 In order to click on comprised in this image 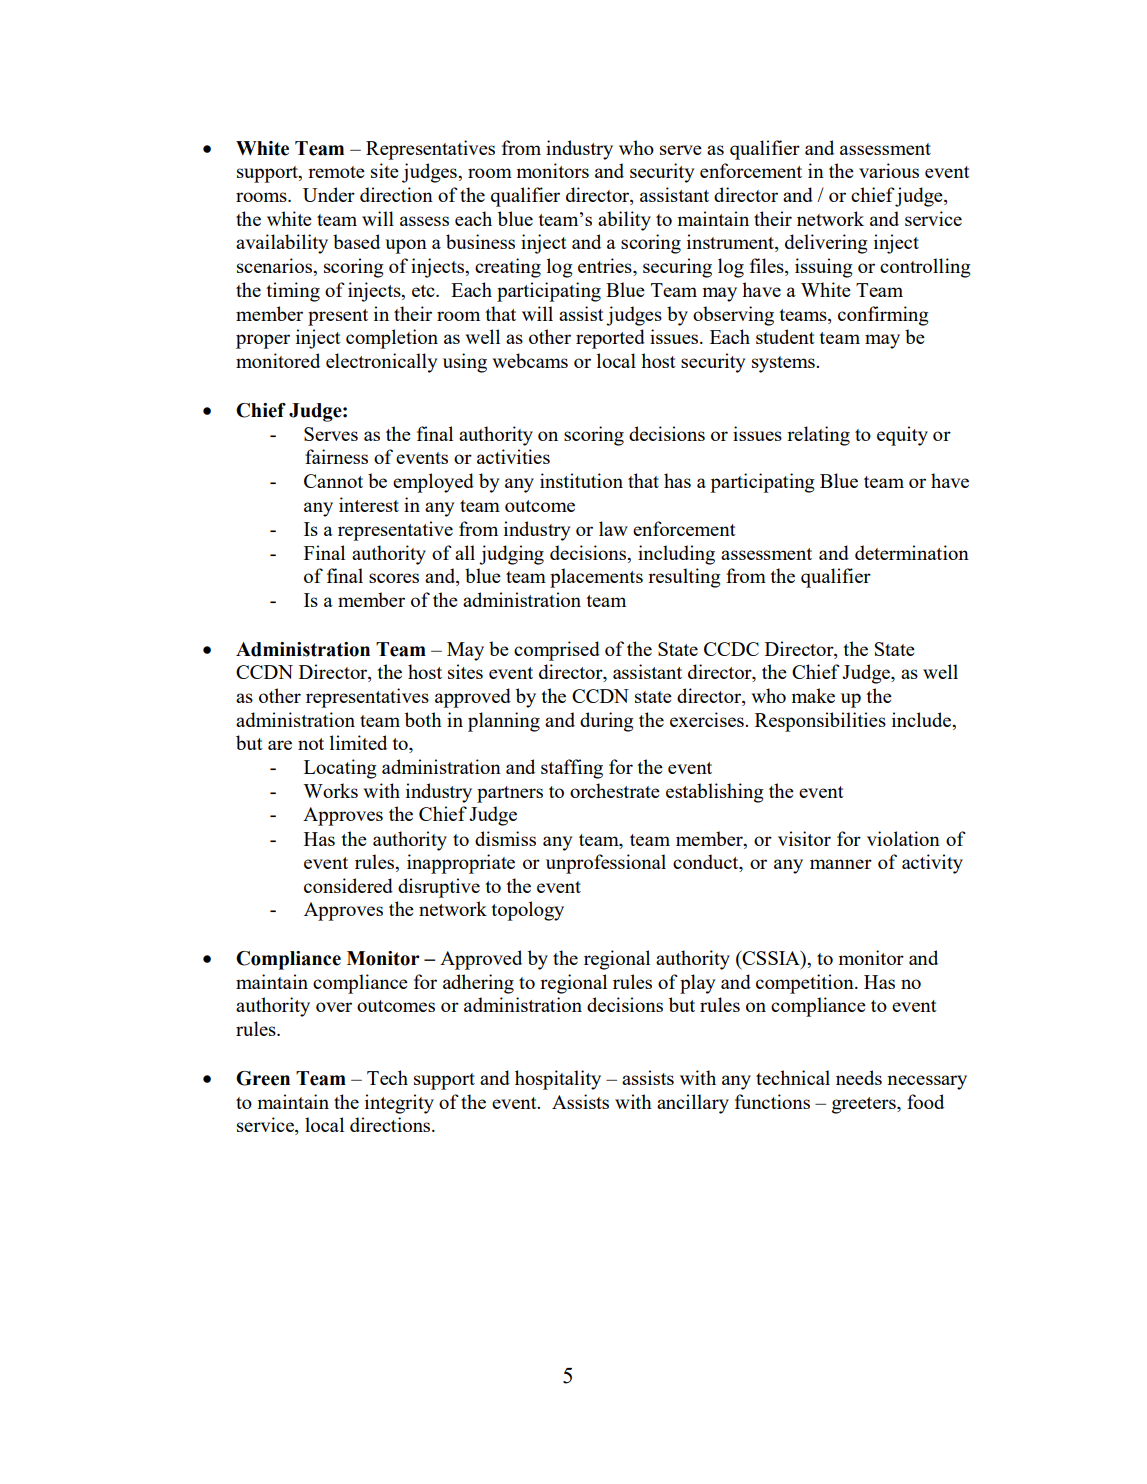, I will do `click(557, 651)`.
